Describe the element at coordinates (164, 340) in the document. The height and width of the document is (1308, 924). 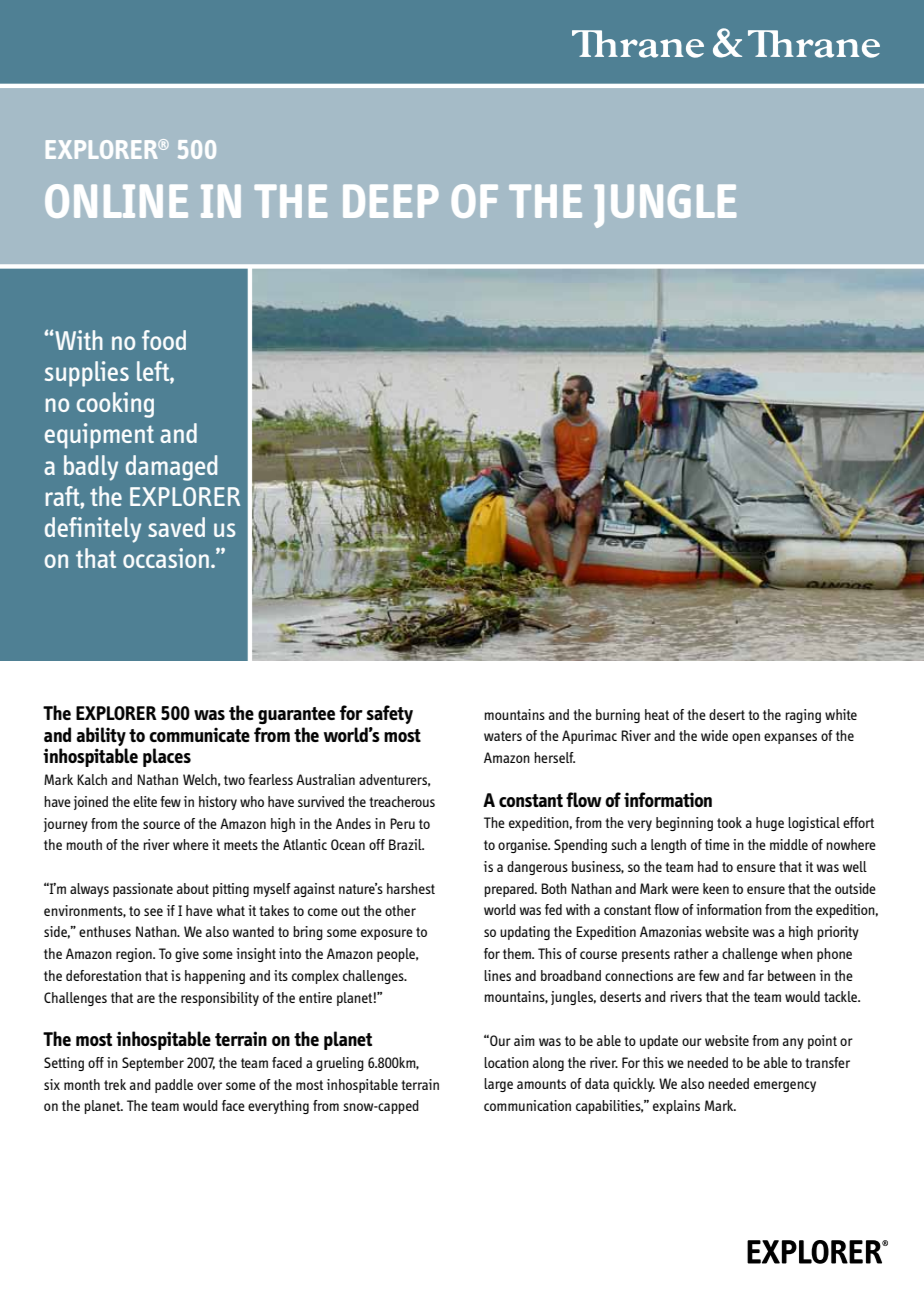
I see `food` at that location.
